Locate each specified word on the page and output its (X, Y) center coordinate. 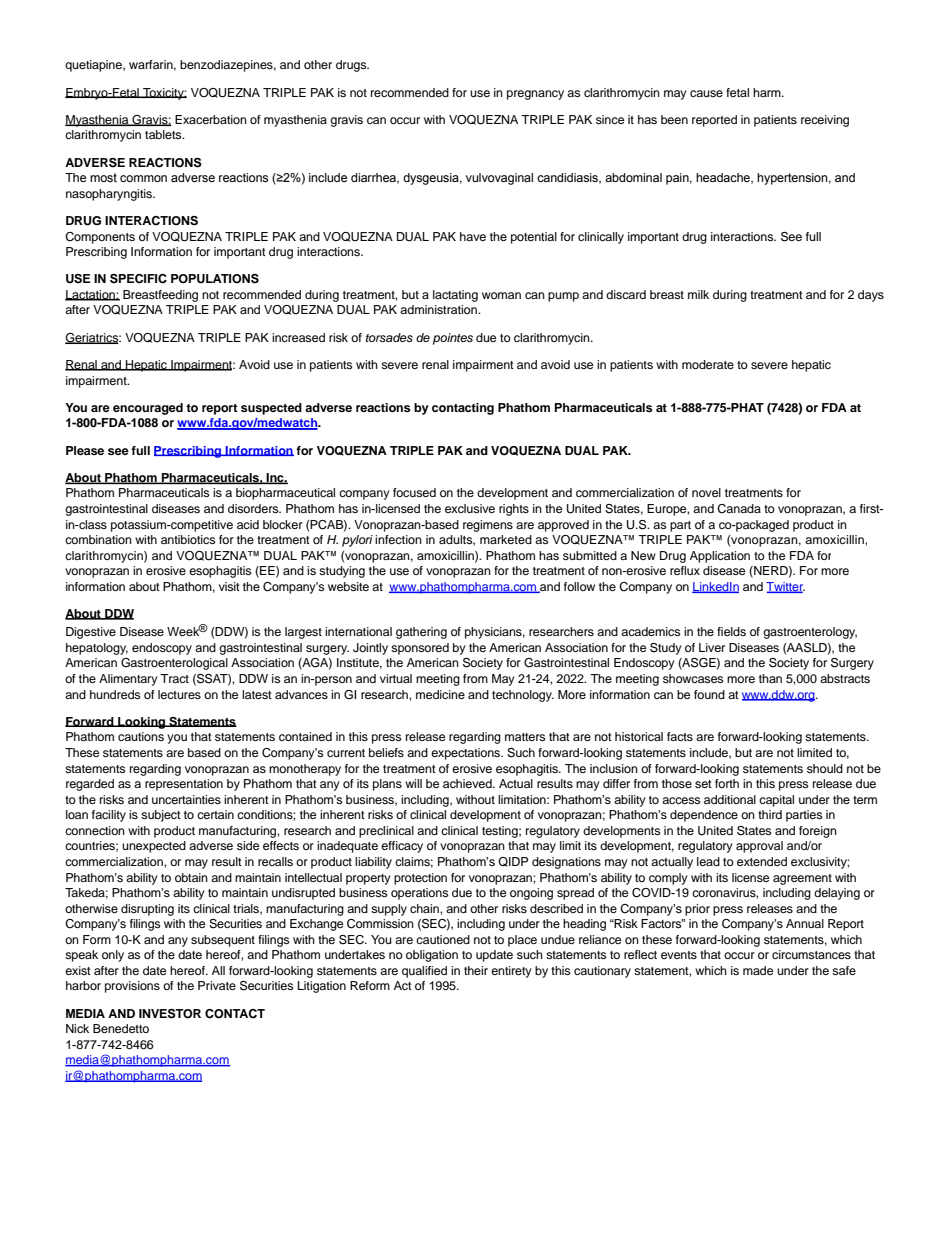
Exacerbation (211, 119)
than (770, 678)
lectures (179, 694)
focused (414, 492)
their (476, 970)
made (758, 970)
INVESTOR (170, 1014)
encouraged (148, 409)
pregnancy (535, 95)
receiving (825, 121)
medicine (440, 694)
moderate (708, 364)
